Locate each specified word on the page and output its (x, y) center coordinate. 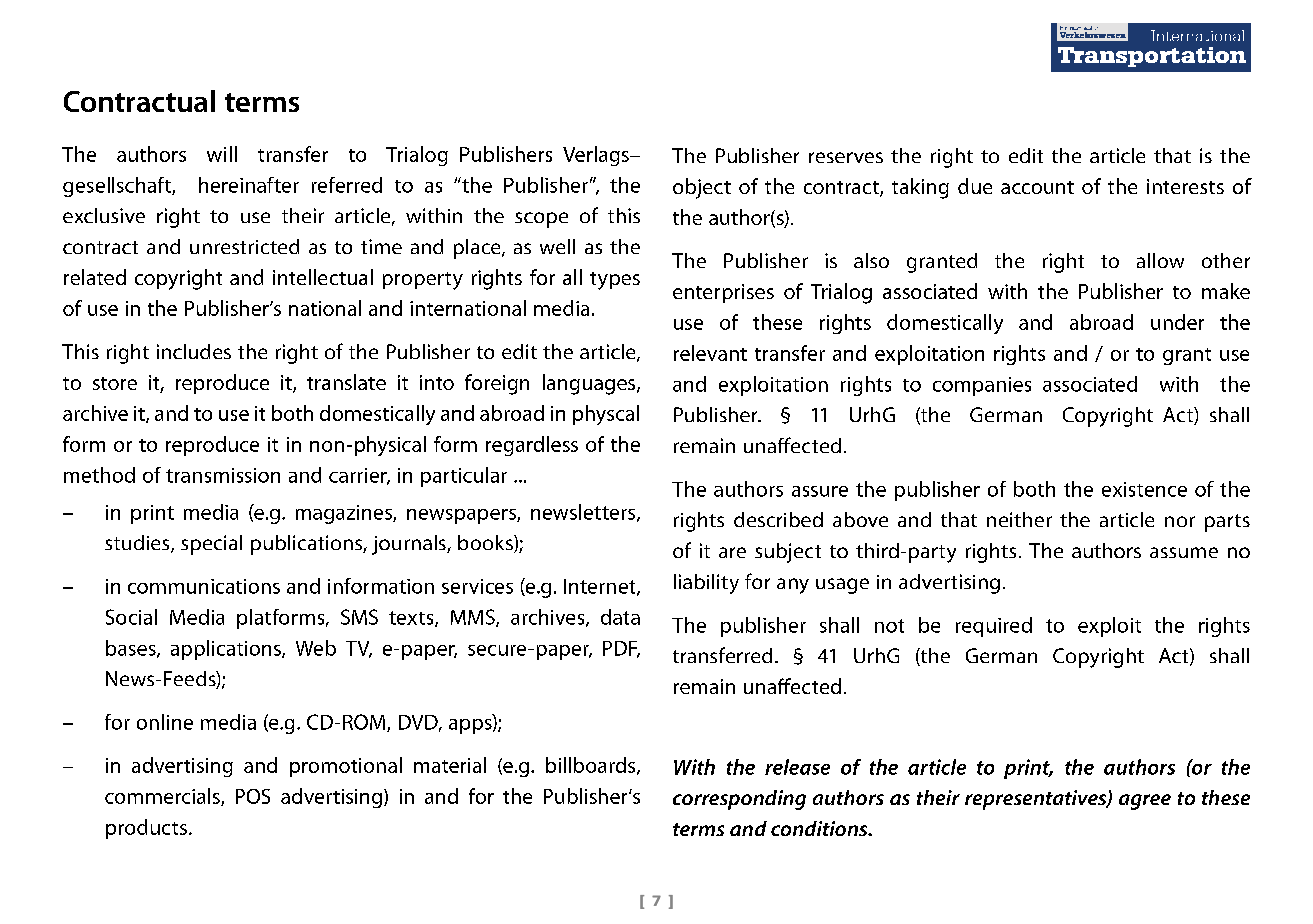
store (115, 383)
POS (253, 796)
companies (982, 386)
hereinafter (249, 185)
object (702, 188)
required (994, 627)
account (1037, 187)
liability (706, 584)
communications (204, 586)
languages (590, 384)
